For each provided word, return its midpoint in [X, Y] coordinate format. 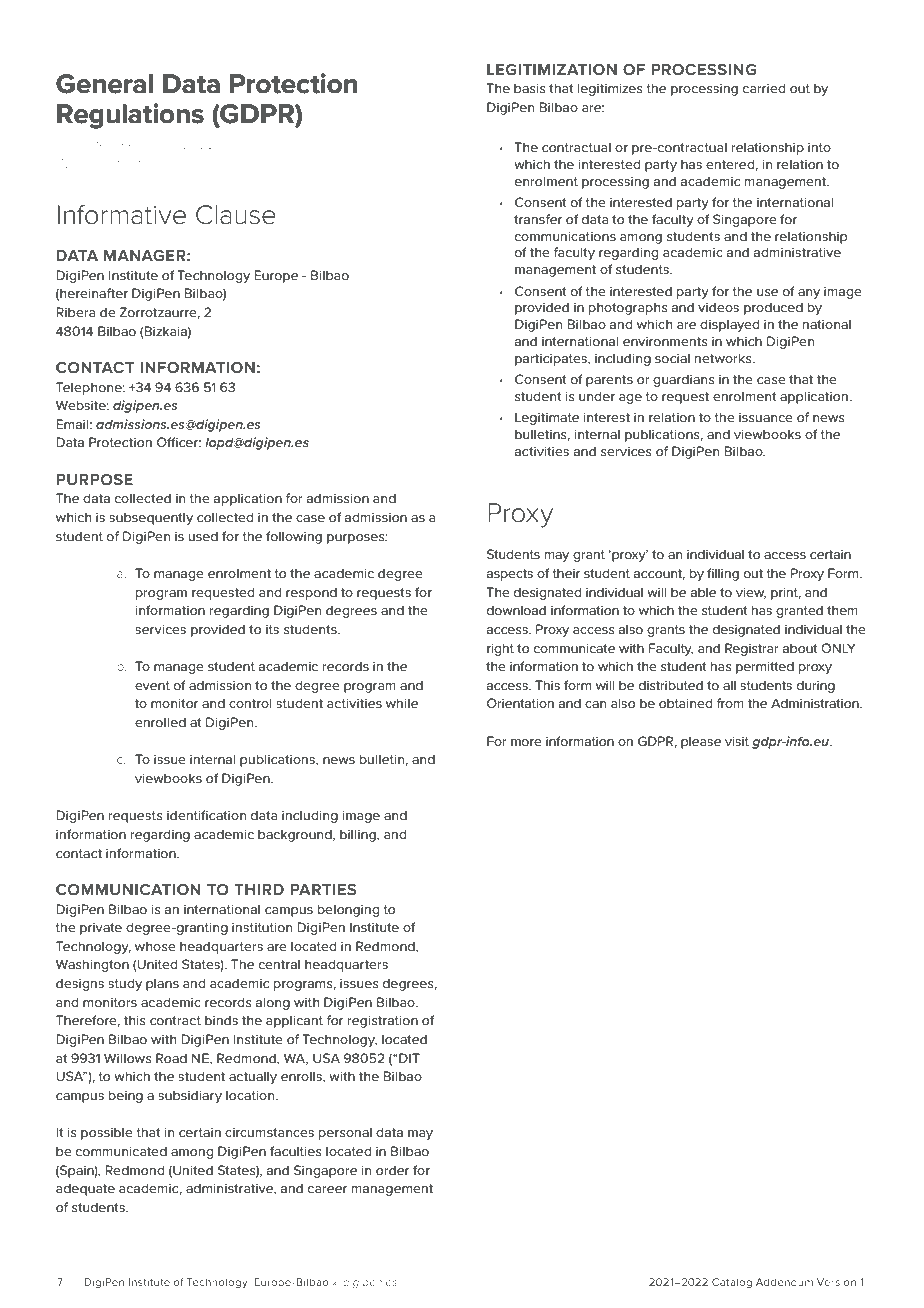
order [392, 1170]
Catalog [732, 1283]
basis [530, 88]
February [150, 145]
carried [764, 88]
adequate [85, 1189]
